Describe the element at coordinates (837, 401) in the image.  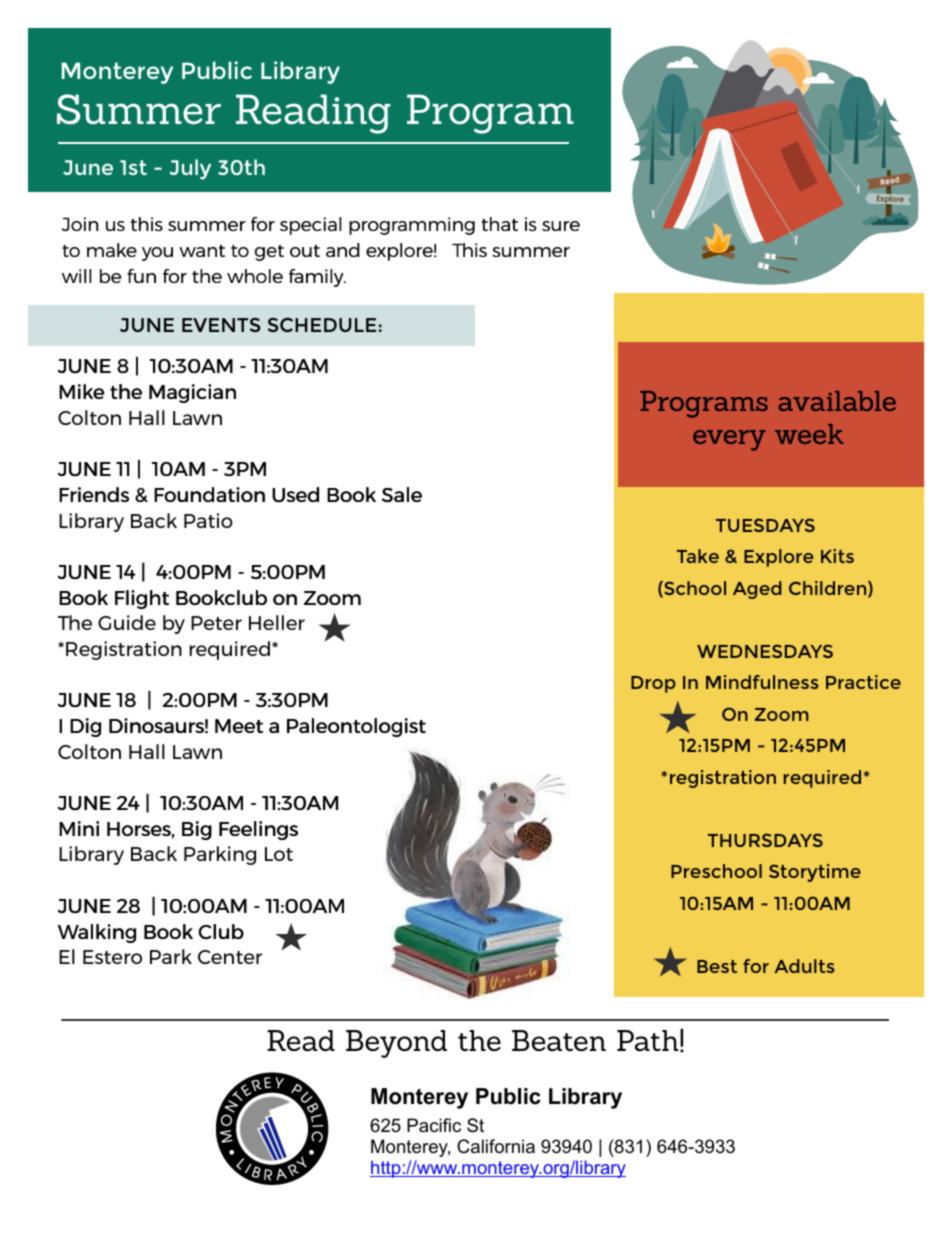
I see `available` at that location.
